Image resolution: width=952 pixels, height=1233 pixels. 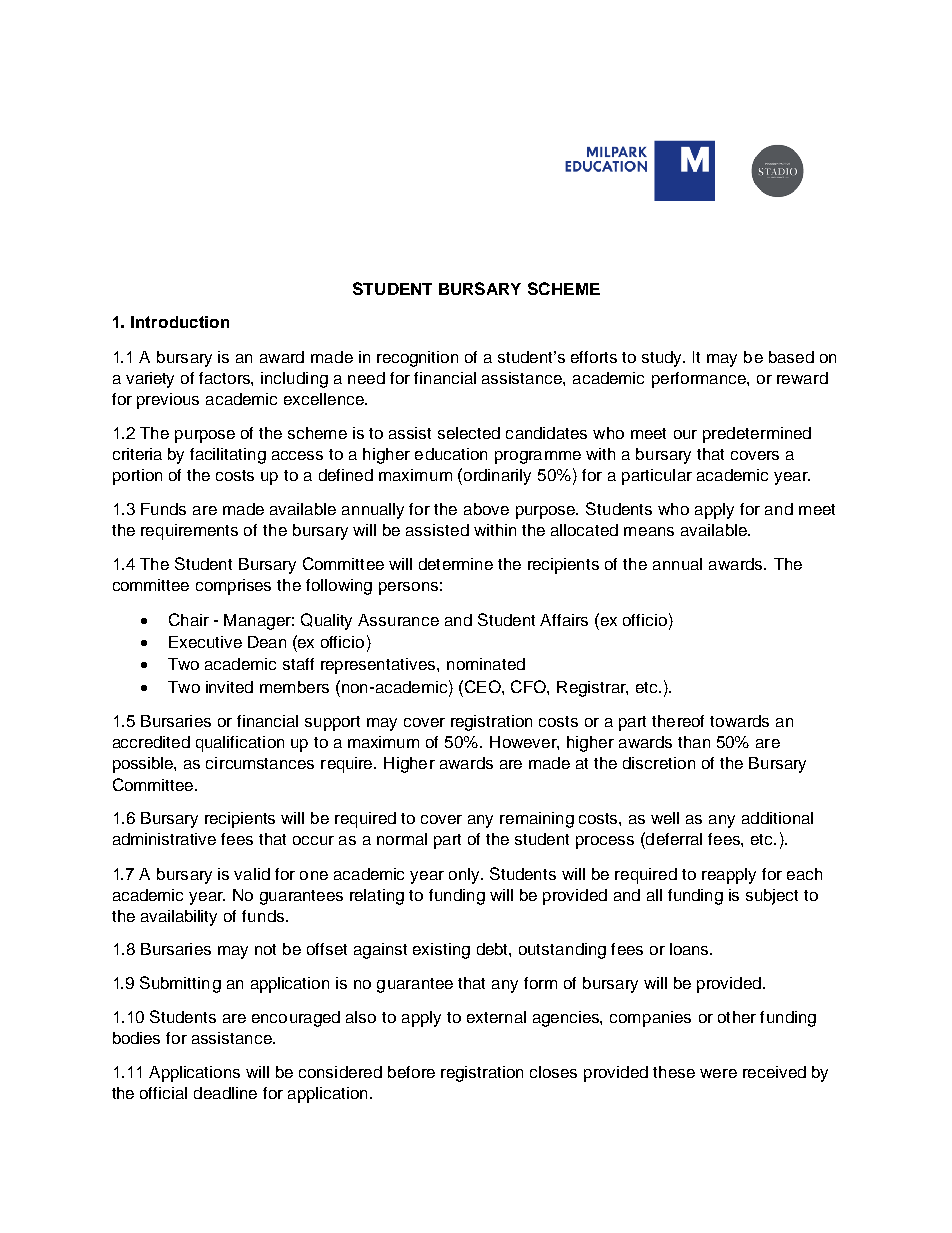 I want to click on CEO, so click(x=482, y=686).
